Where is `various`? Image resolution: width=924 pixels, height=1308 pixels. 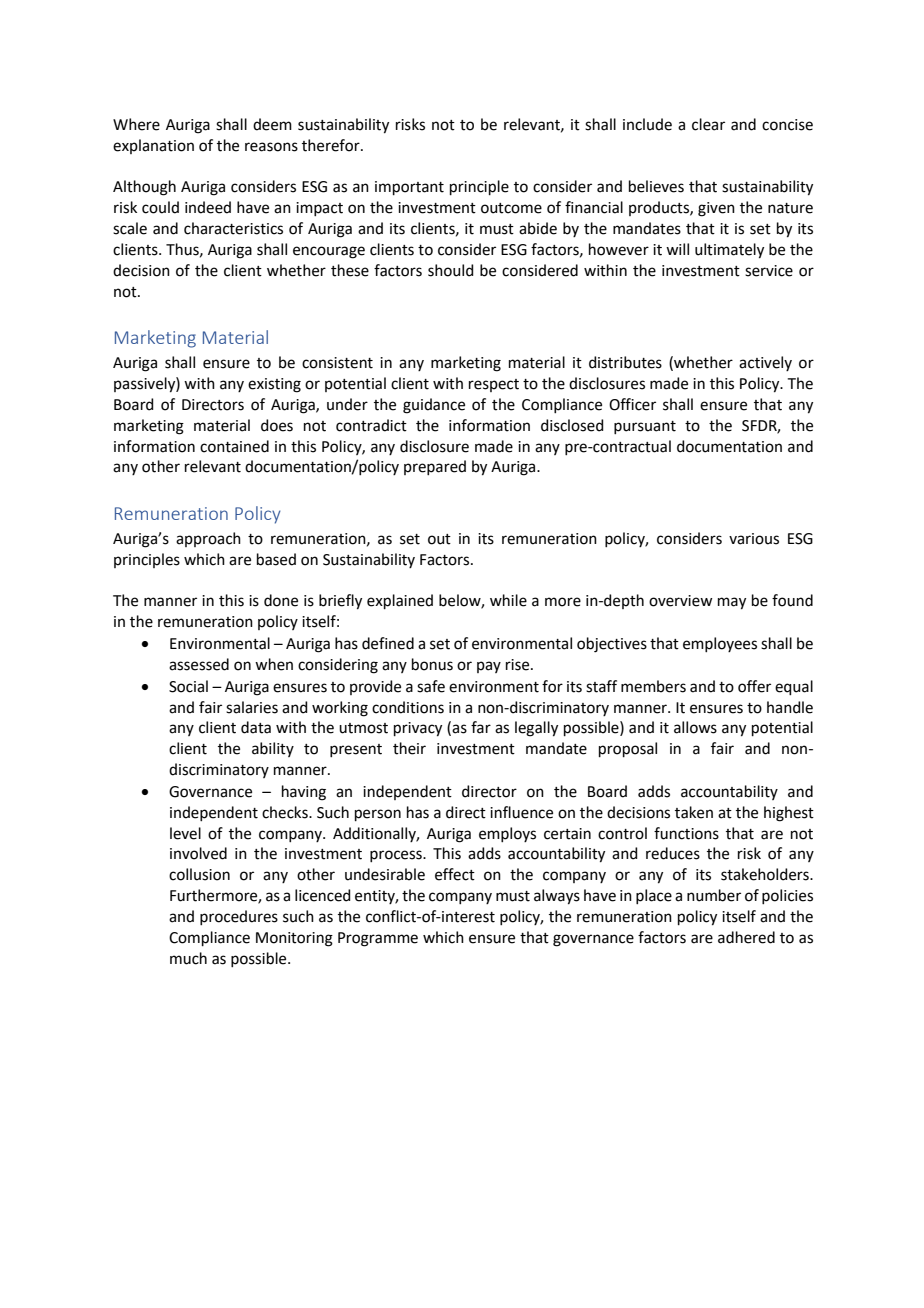 various is located at coordinates (754, 539).
